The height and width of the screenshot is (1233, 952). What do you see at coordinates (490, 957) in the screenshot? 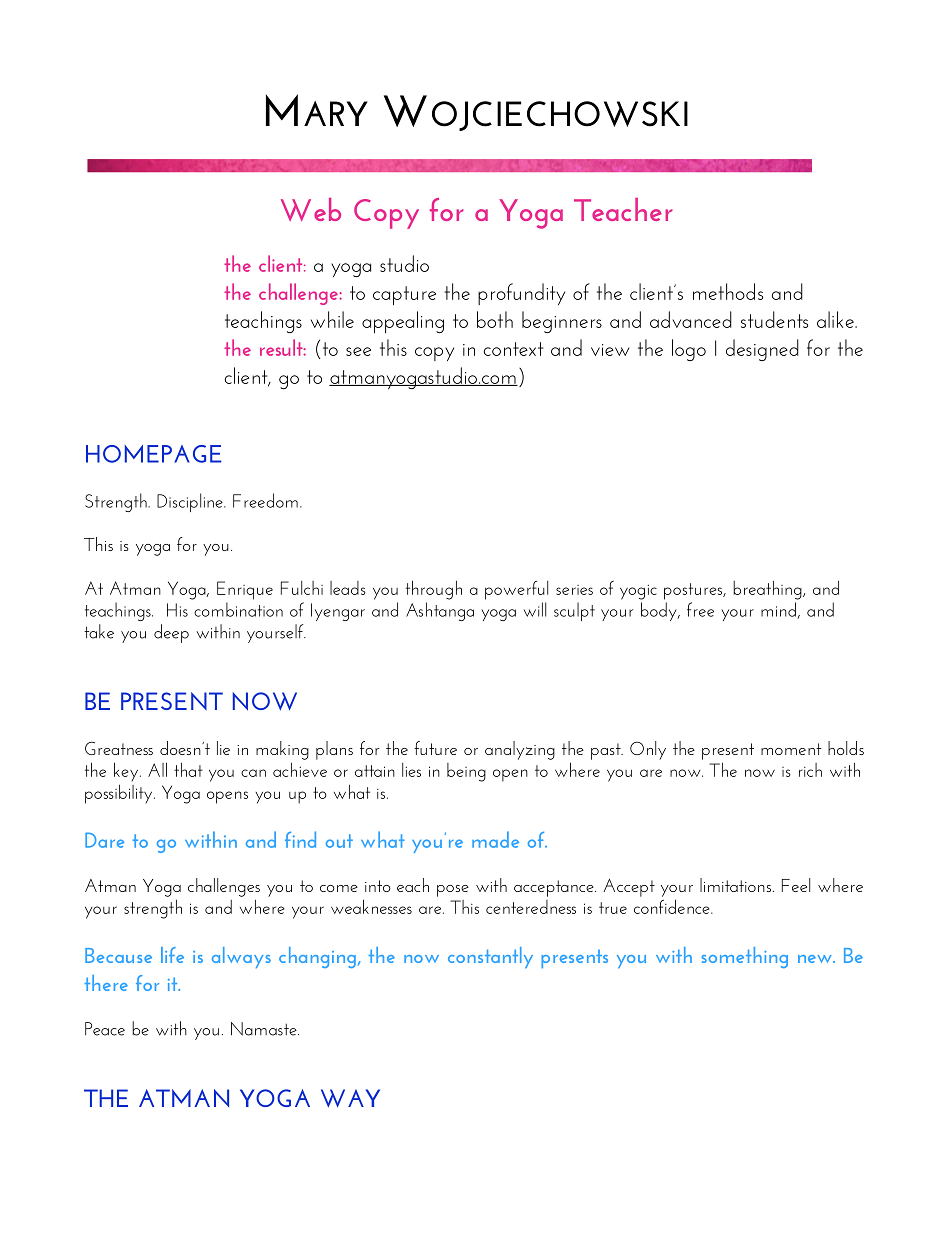
I see `constantly` at bounding box center [490, 957].
